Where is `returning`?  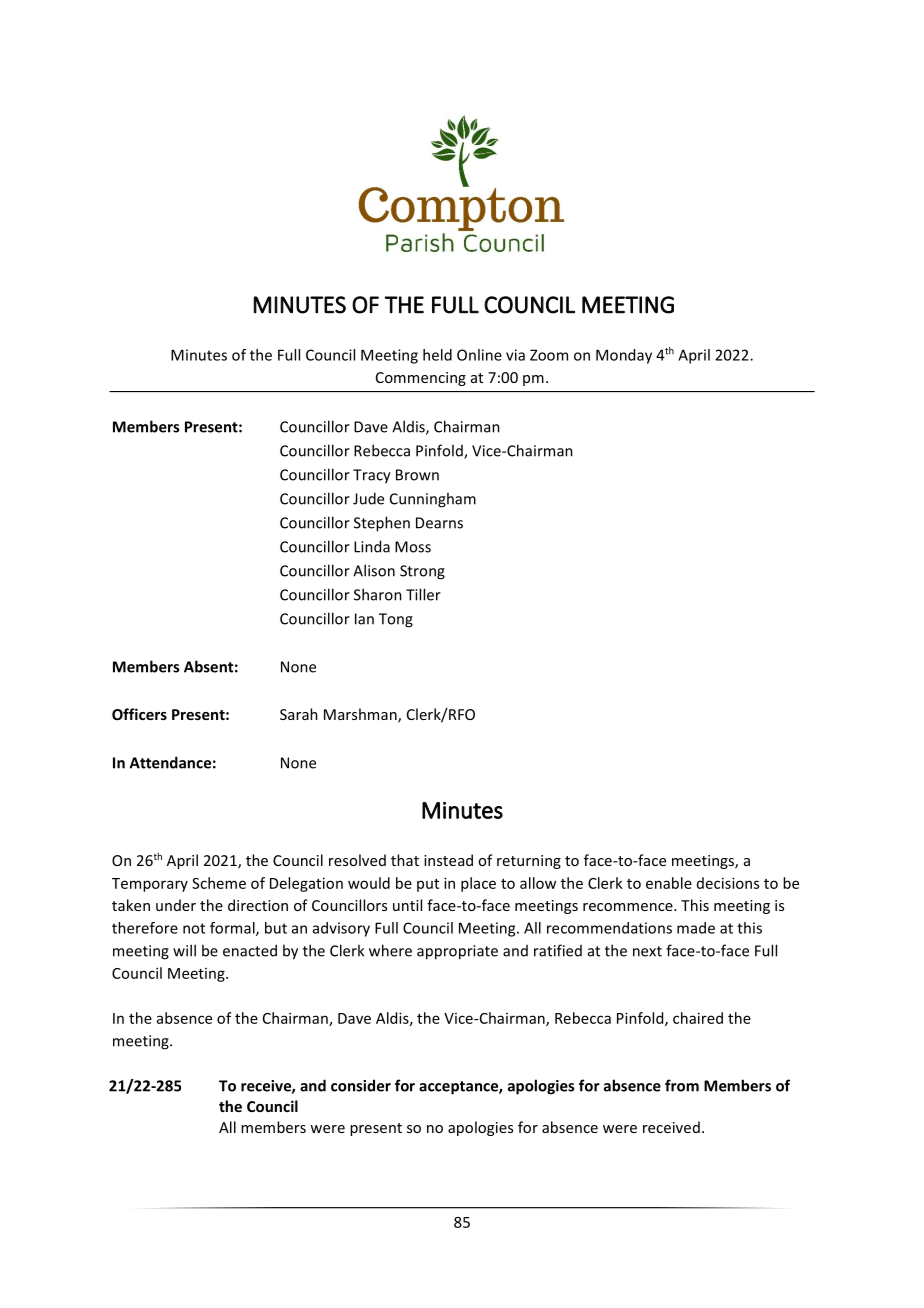
returning is located at coordinates (529, 862).
